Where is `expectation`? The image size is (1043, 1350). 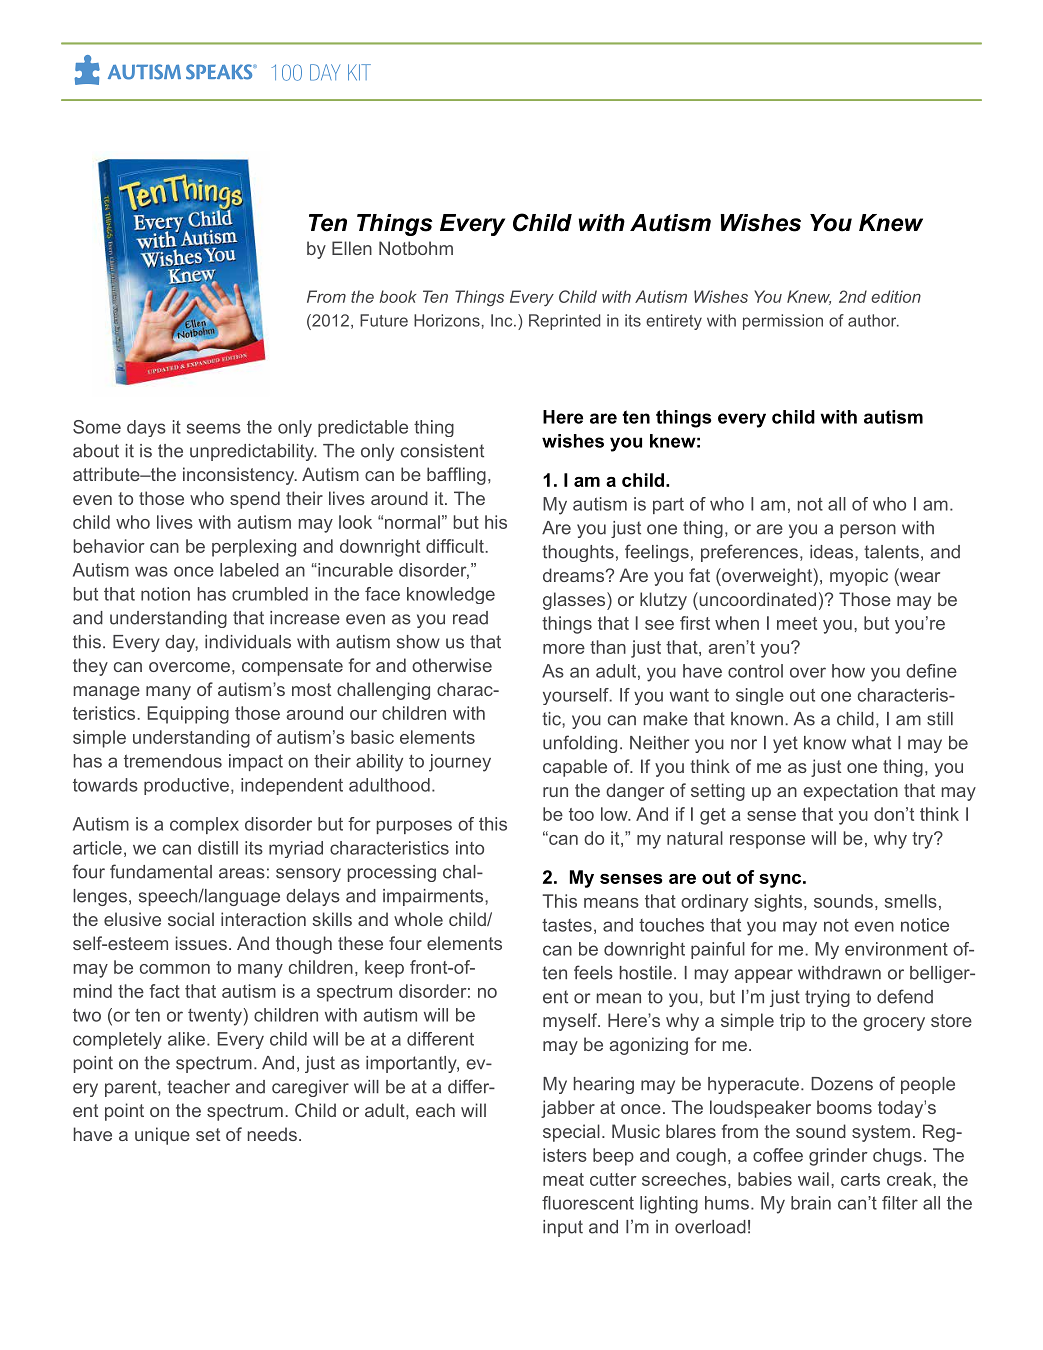
expectation is located at coordinates (850, 792).
